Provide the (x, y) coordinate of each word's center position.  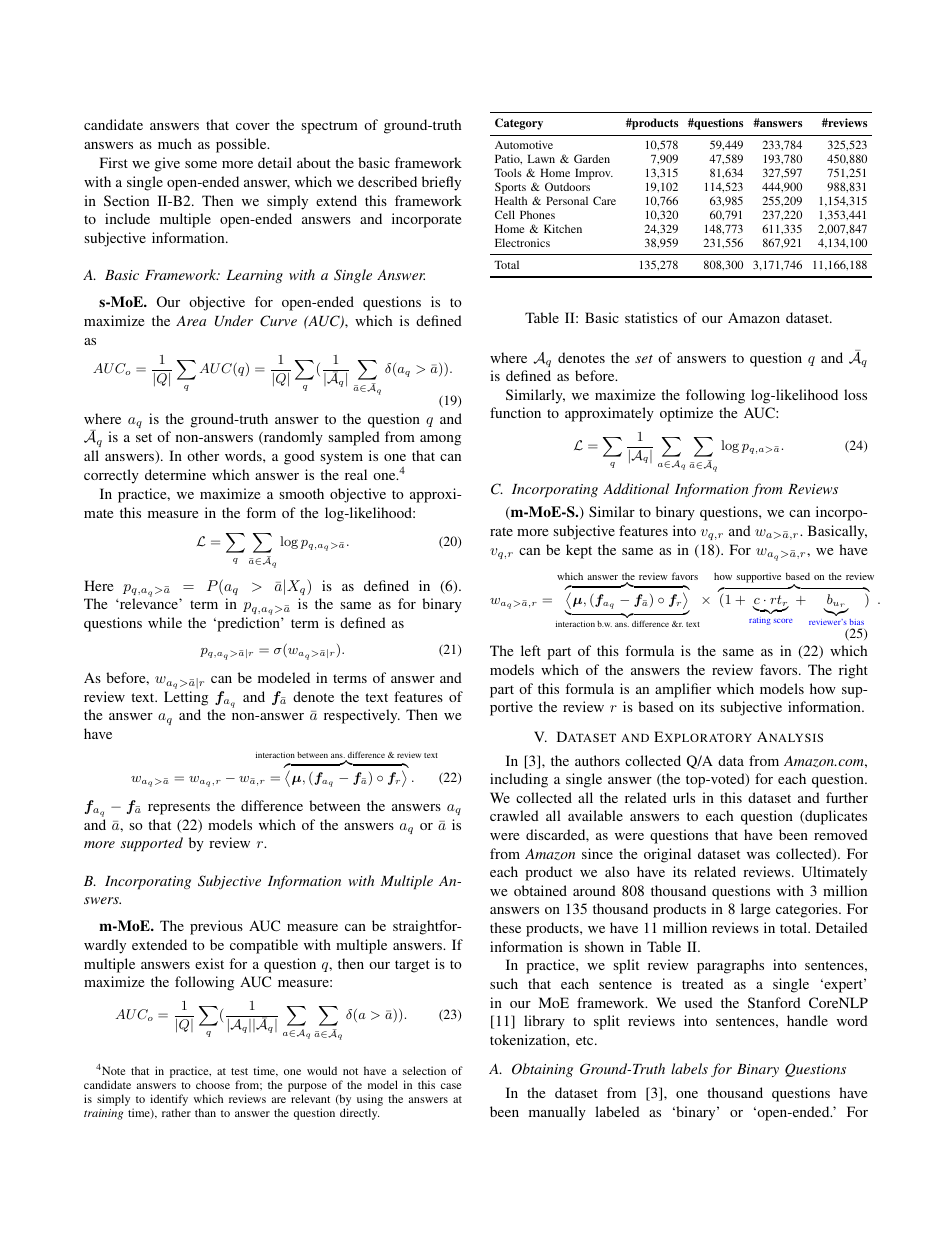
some (201, 164)
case (451, 1086)
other (203, 455)
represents (179, 808)
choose (213, 1084)
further (847, 797)
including (519, 780)
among (440, 440)
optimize (686, 414)
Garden (592, 158)
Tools (508, 172)
